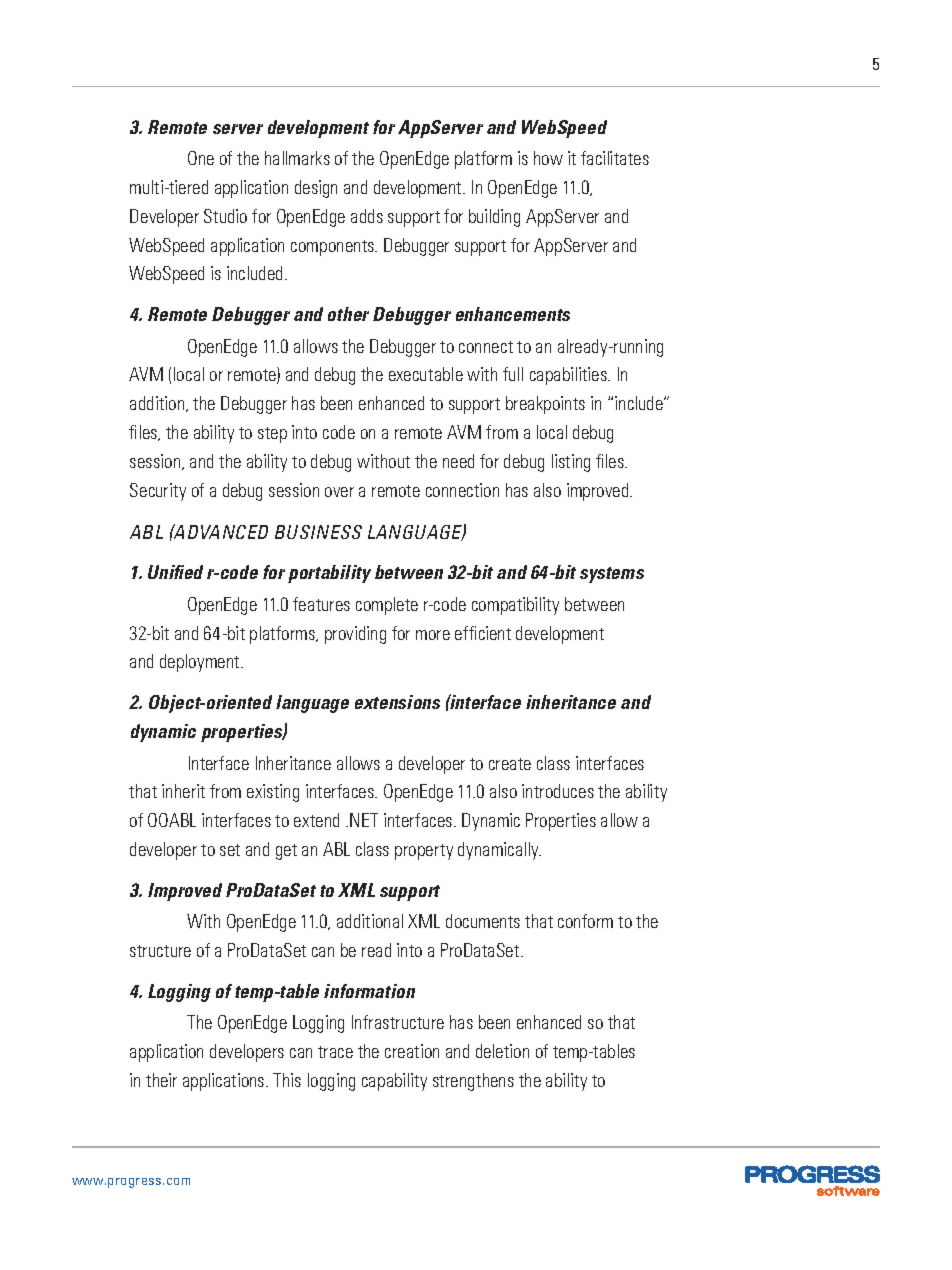  Describe the element at coordinates (387, 606) in the image. I see `complete` at that location.
